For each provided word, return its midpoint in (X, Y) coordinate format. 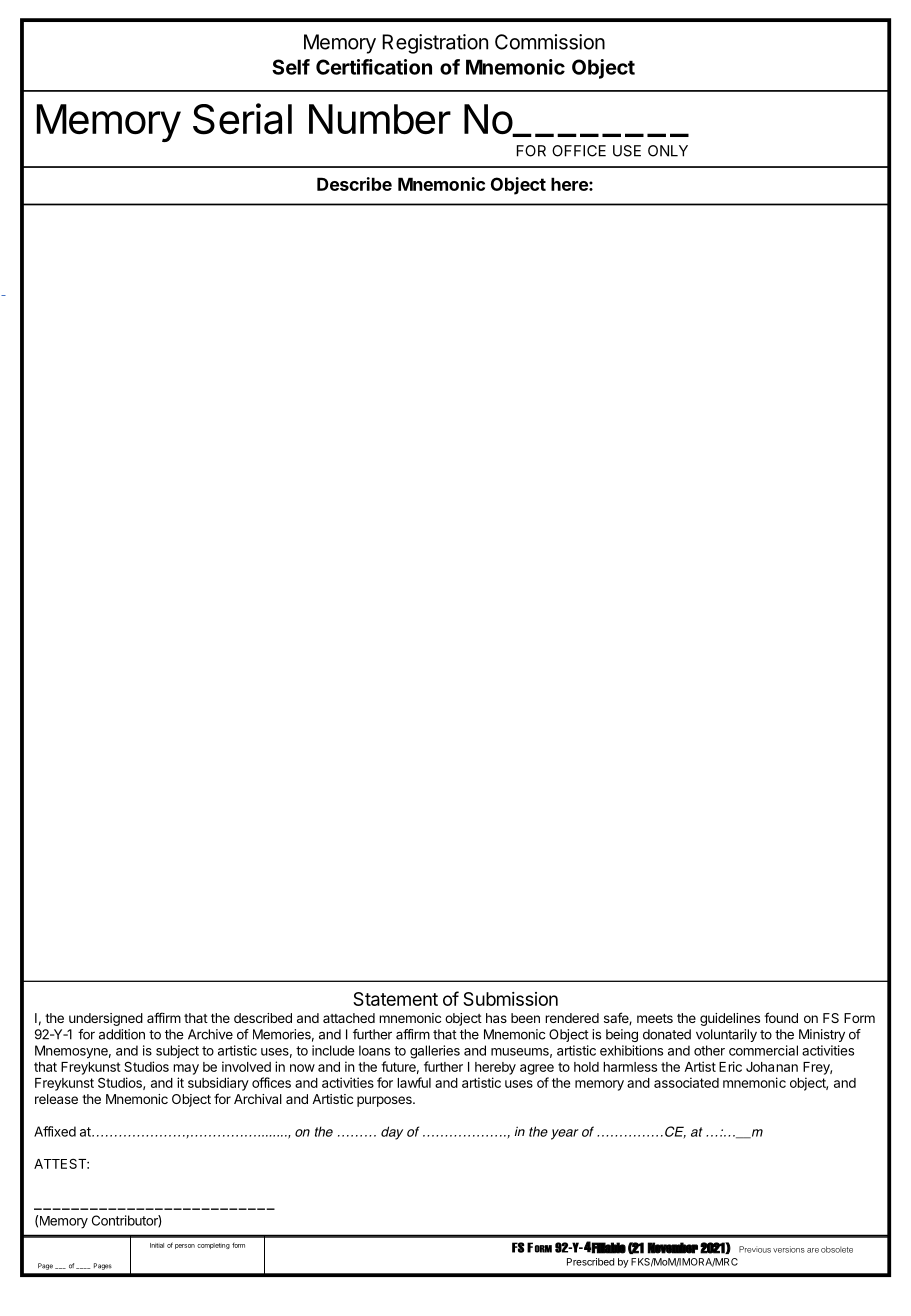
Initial (157, 1245)
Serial (242, 119)
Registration (435, 44)
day (392, 1133)
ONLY (668, 151)
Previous (755, 1249)
